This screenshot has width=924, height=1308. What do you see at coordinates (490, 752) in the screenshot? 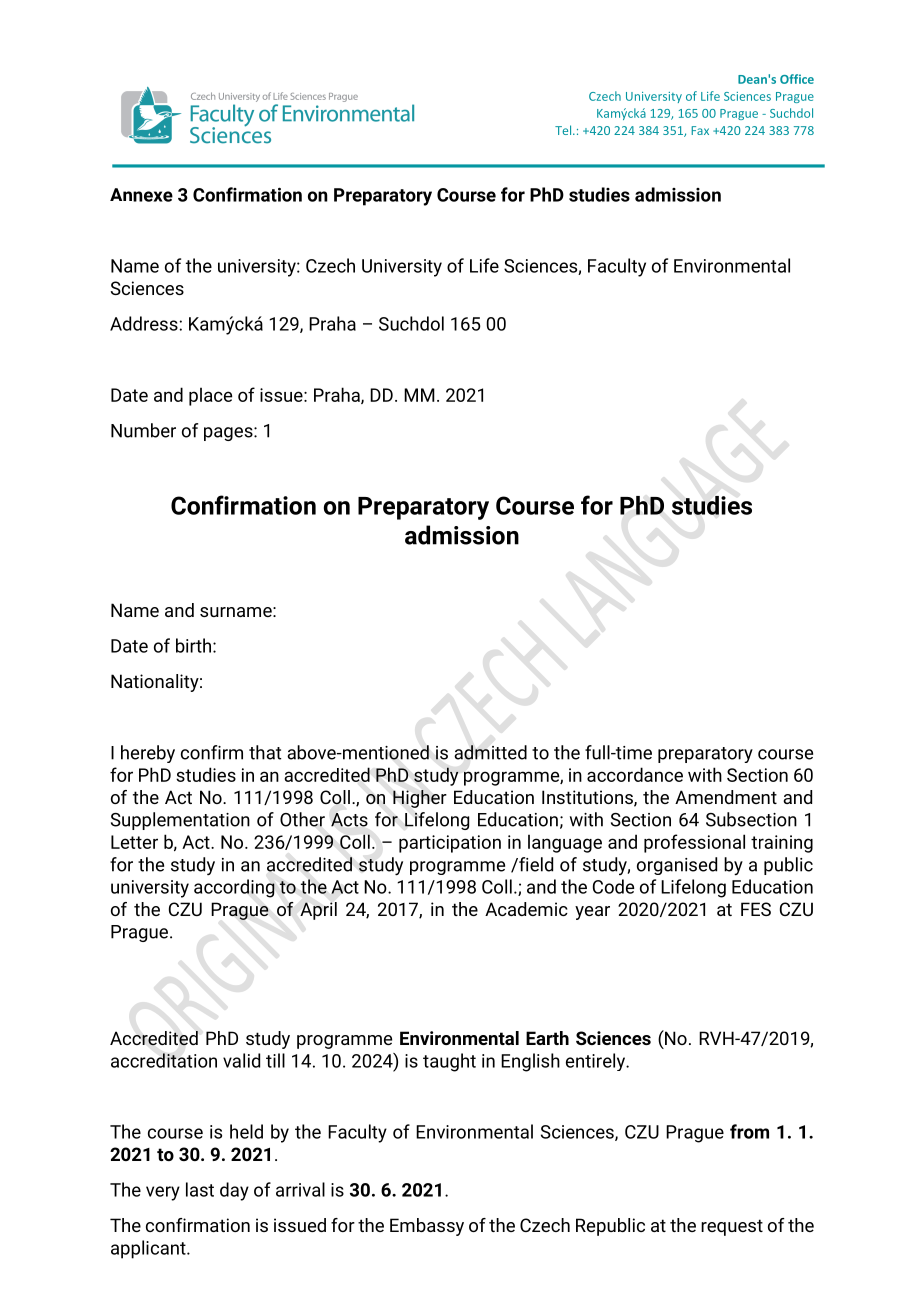
I see `admitted` at bounding box center [490, 752].
